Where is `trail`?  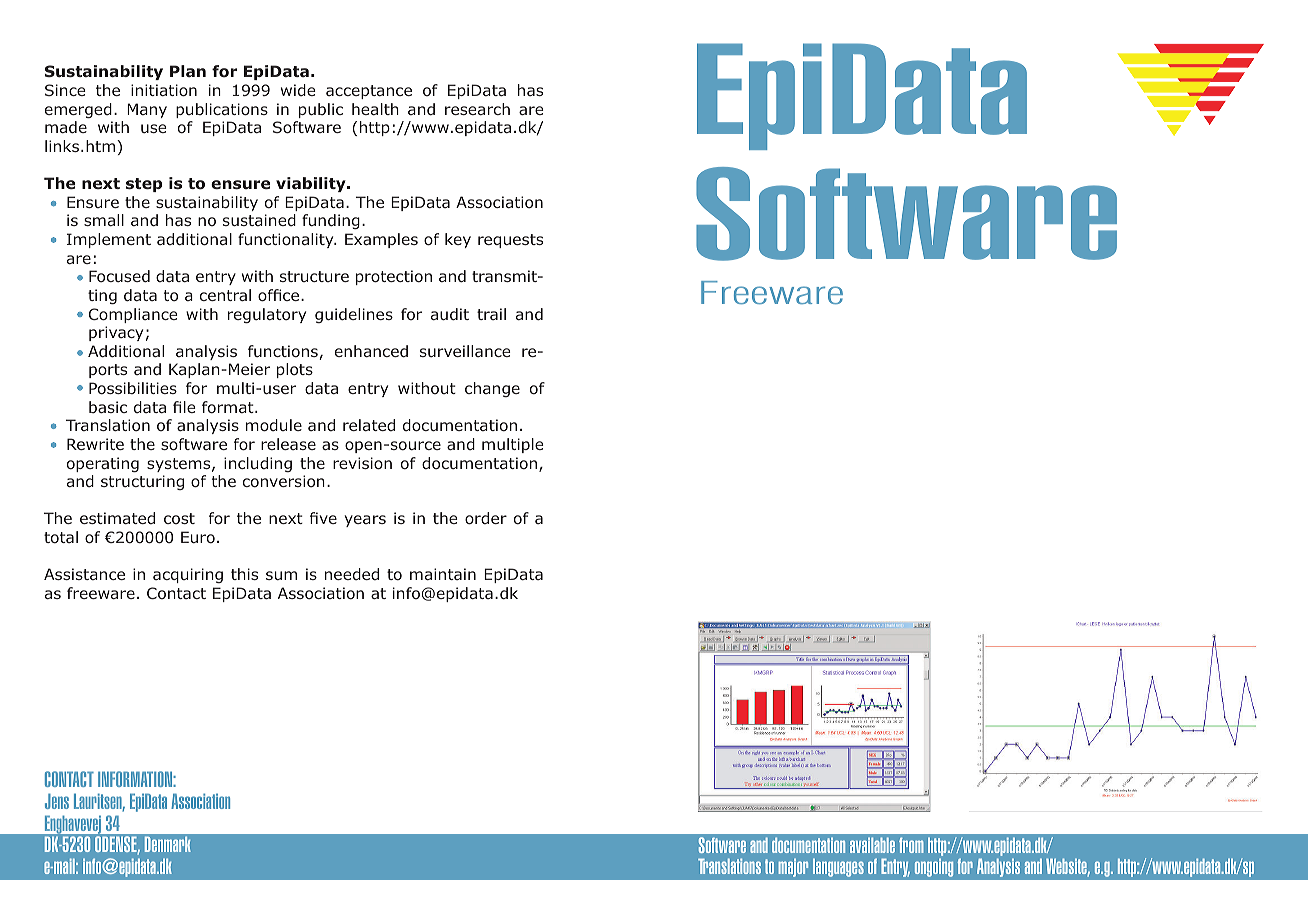 trail is located at coordinates (491, 314).
